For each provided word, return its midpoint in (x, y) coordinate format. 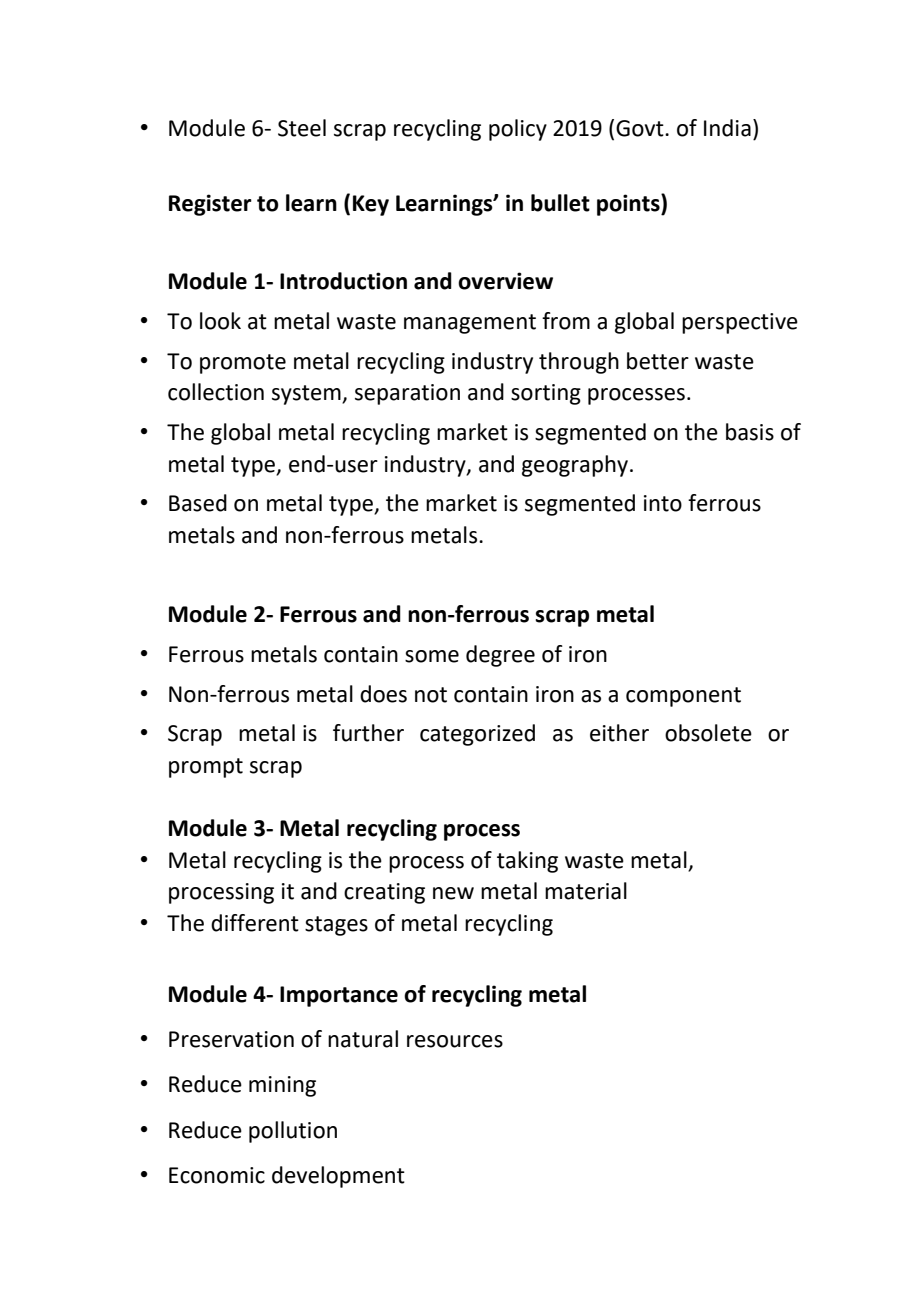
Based (198, 503)
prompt (206, 768)
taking (527, 862)
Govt (641, 128)
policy (518, 130)
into (663, 503)
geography (575, 466)
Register (210, 205)
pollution (293, 1132)
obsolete (708, 733)
